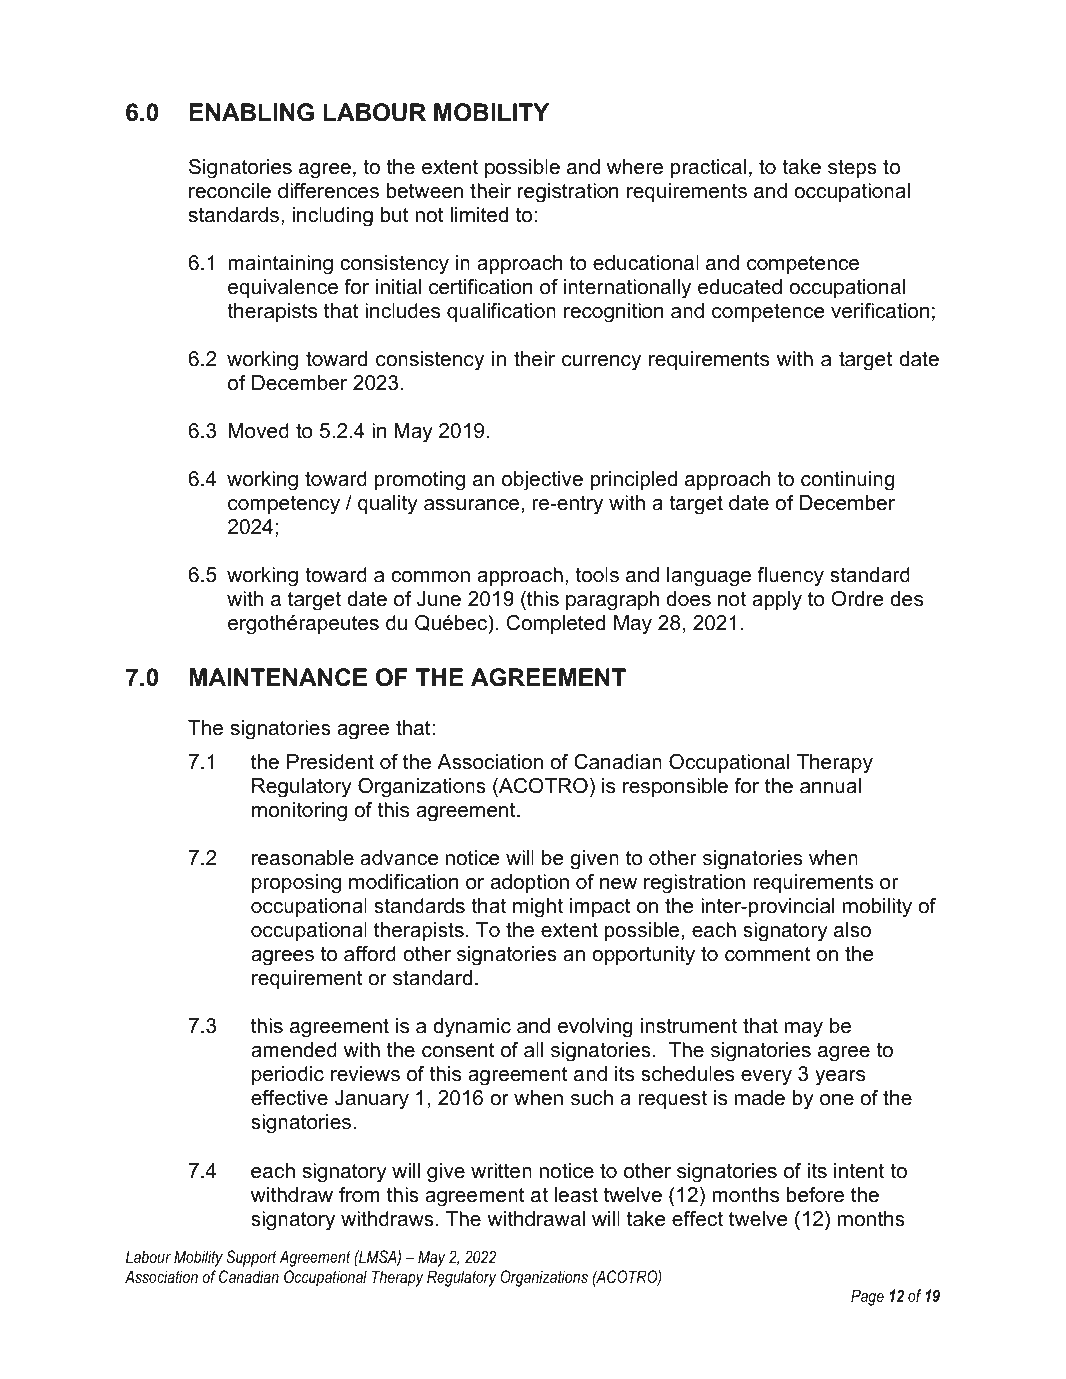 This screenshot has height=1379, width=1066. Describe the element at coordinates (328, 191) in the screenshot. I see `differences` at that location.
